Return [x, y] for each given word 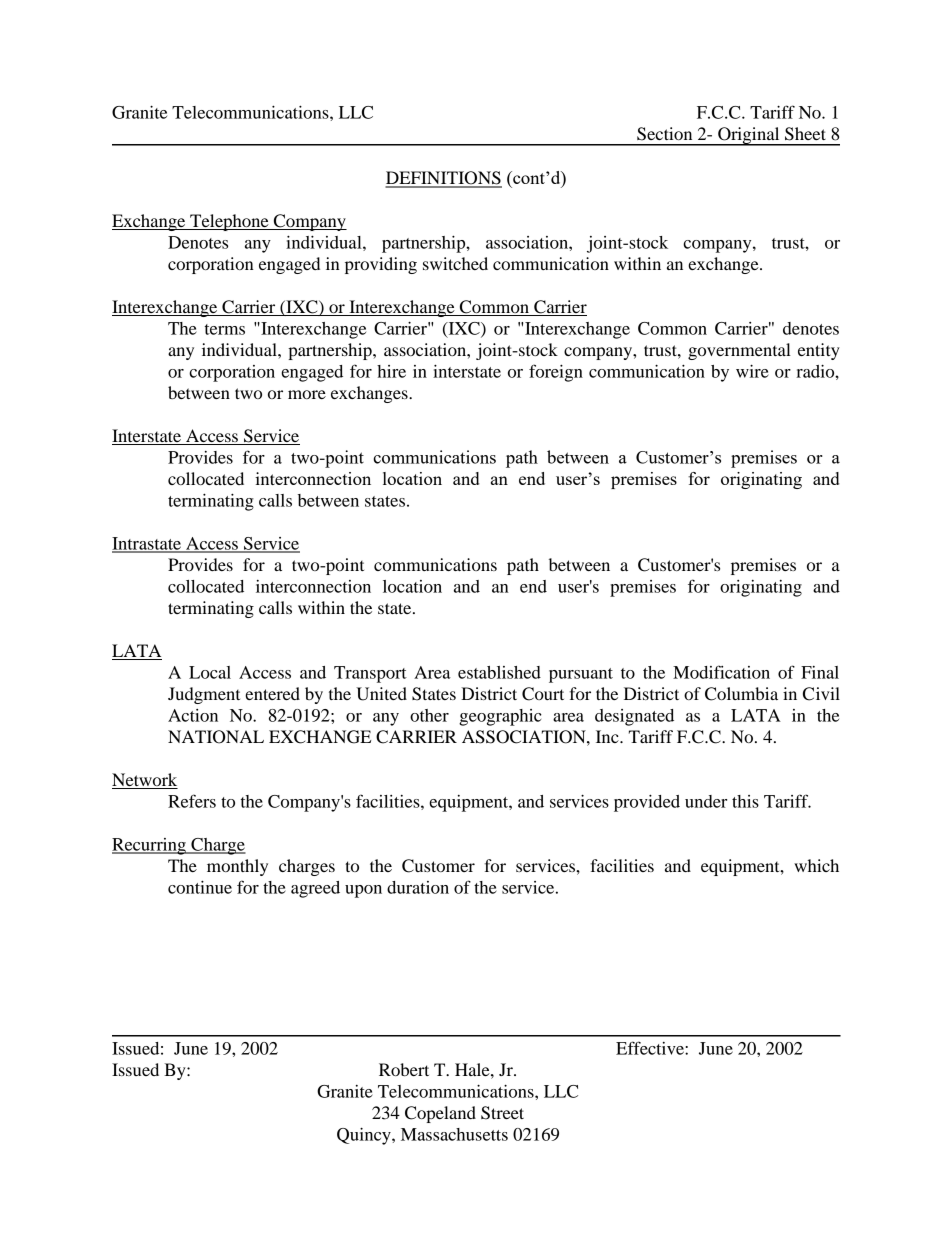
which [816, 865]
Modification [721, 672]
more [307, 394]
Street [502, 1113]
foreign [556, 373]
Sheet [805, 134]
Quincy [365, 1136]
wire [752, 371]
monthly [237, 867]
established [499, 672]
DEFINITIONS [443, 179]
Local [210, 672]
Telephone [229, 222]
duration [418, 887]
